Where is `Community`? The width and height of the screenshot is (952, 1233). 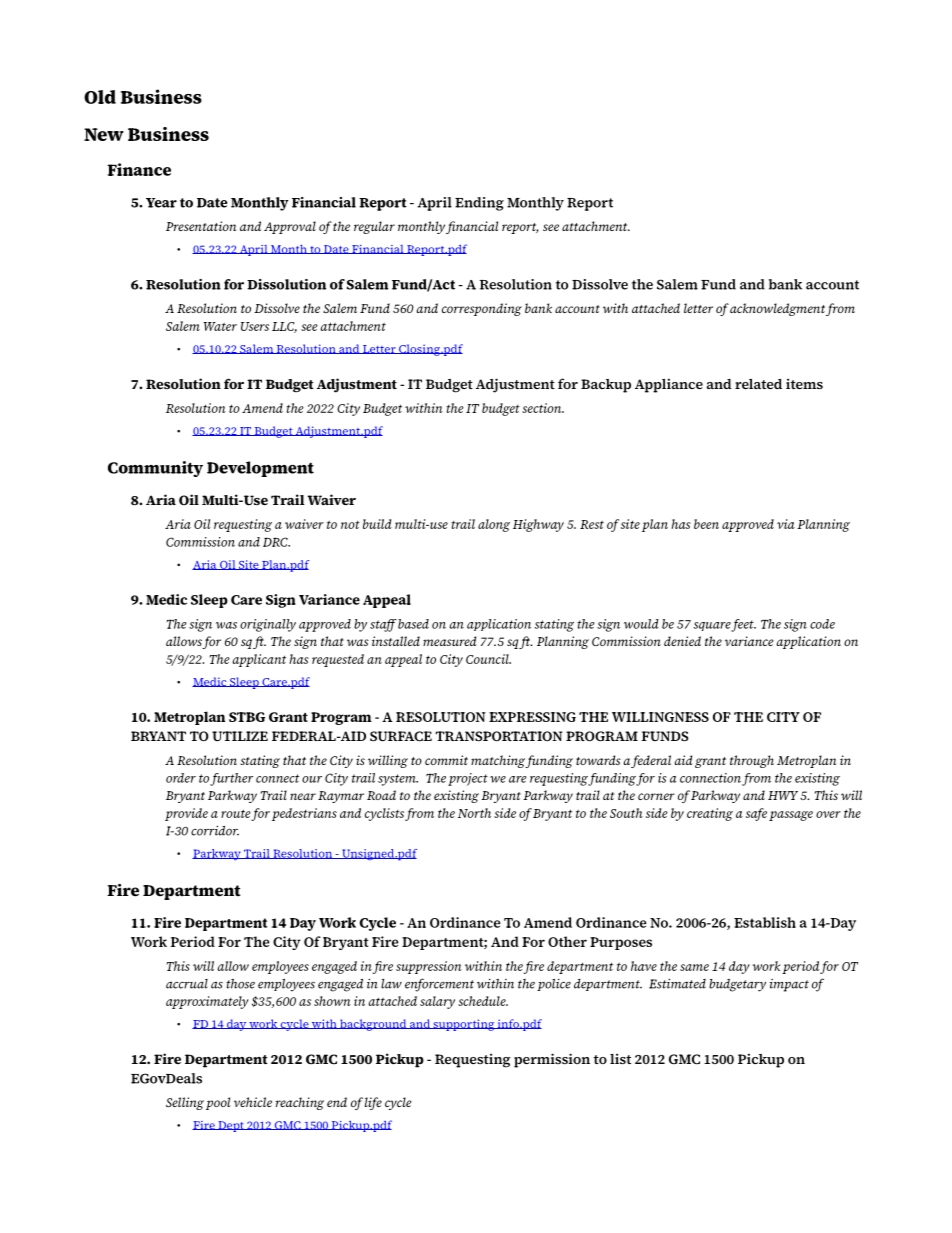
Community is located at coordinates (155, 469).
